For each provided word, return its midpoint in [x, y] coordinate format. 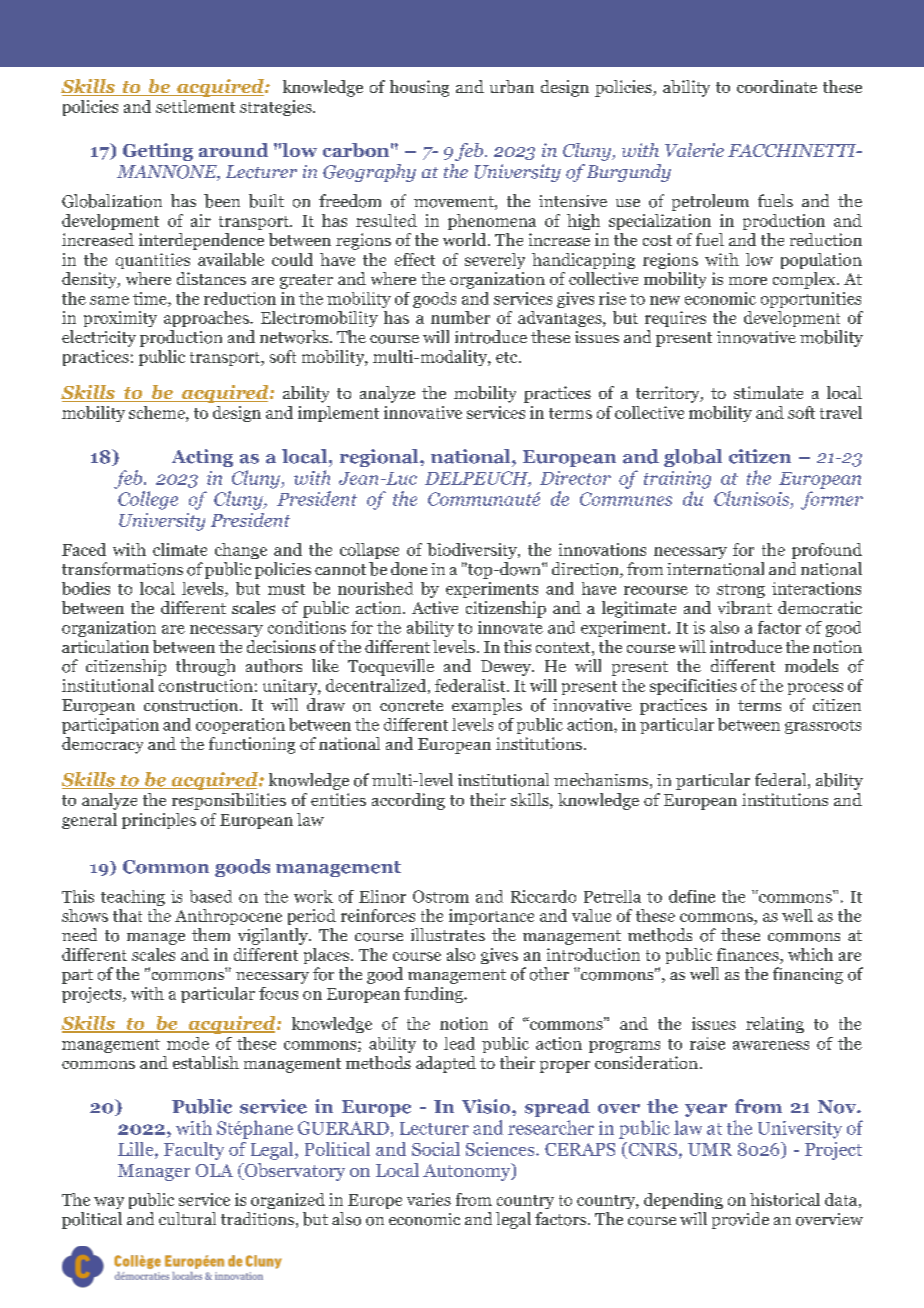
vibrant [745, 607]
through [205, 667]
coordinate [777, 86]
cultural [187, 1218]
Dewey [507, 668]
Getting [158, 152]
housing [419, 88]
